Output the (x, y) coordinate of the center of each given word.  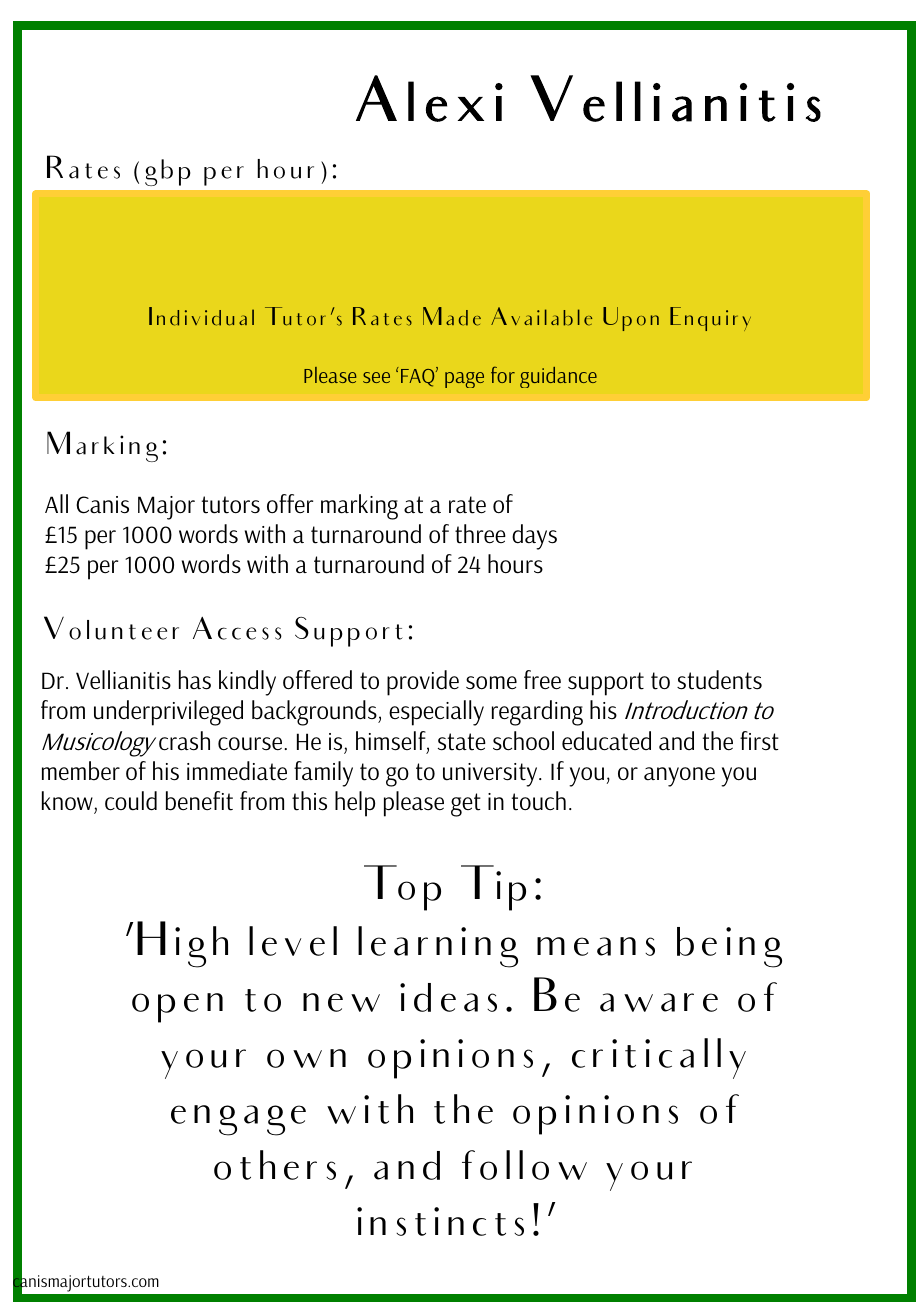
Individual (201, 316)
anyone (679, 777)
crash (184, 741)
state (462, 742)
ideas (448, 997)
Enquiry (710, 319)
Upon (631, 319)
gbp (167, 172)
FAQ (419, 377)
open (177, 1008)
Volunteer (111, 628)
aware (659, 1002)
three (480, 534)
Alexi (429, 98)
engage (238, 1120)
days (534, 537)
